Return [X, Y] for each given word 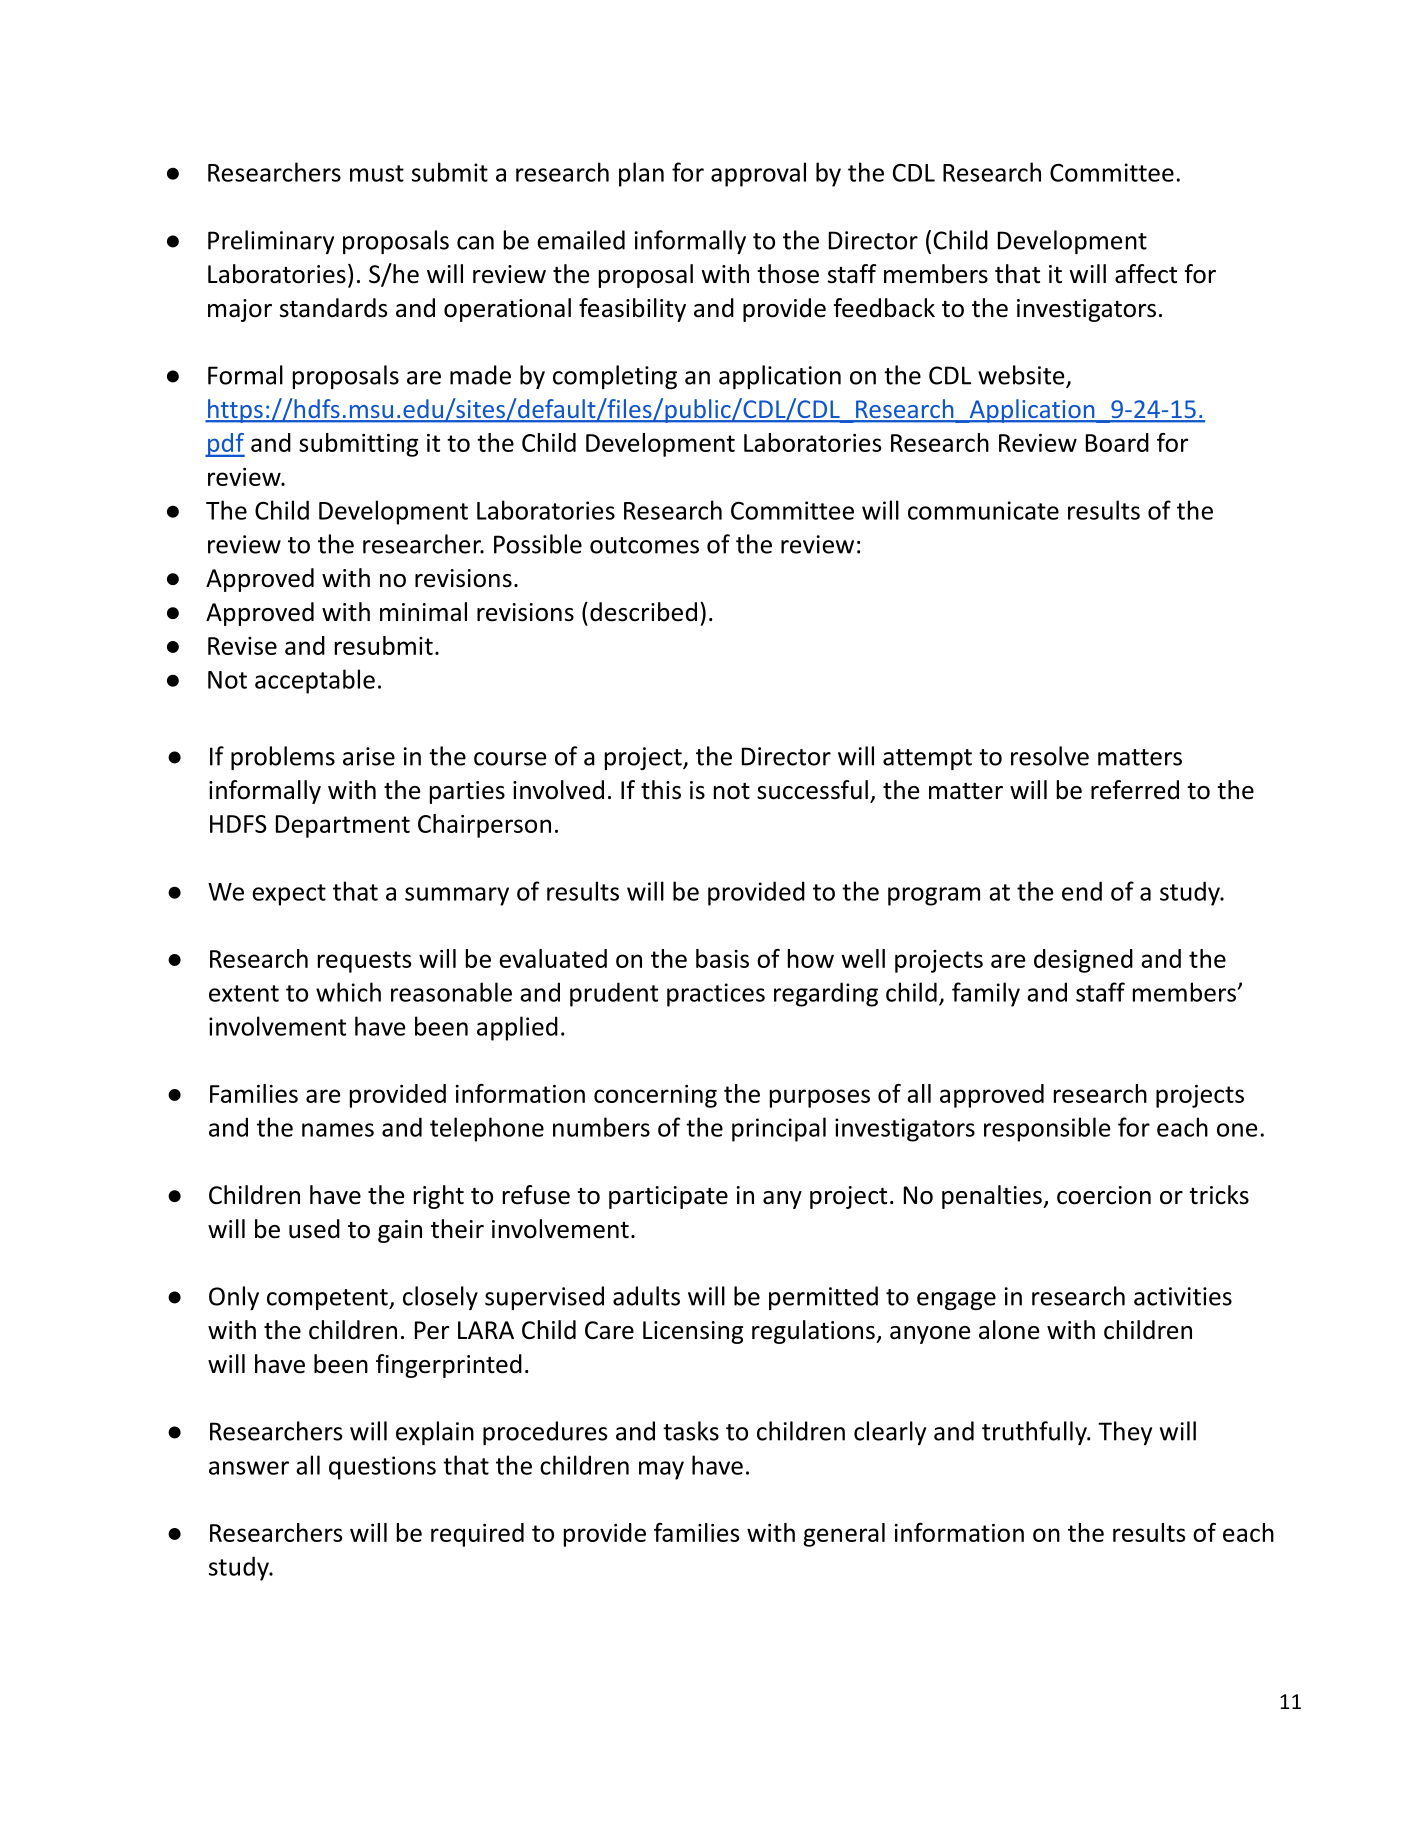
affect [1146, 274]
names [338, 1130]
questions [382, 1468]
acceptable [315, 681]
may [661, 1470]
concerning [655, 1096]
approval [758, 174]
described [643, 612]
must [377, 173]
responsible [1047, 1129]
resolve [1050, 756]
